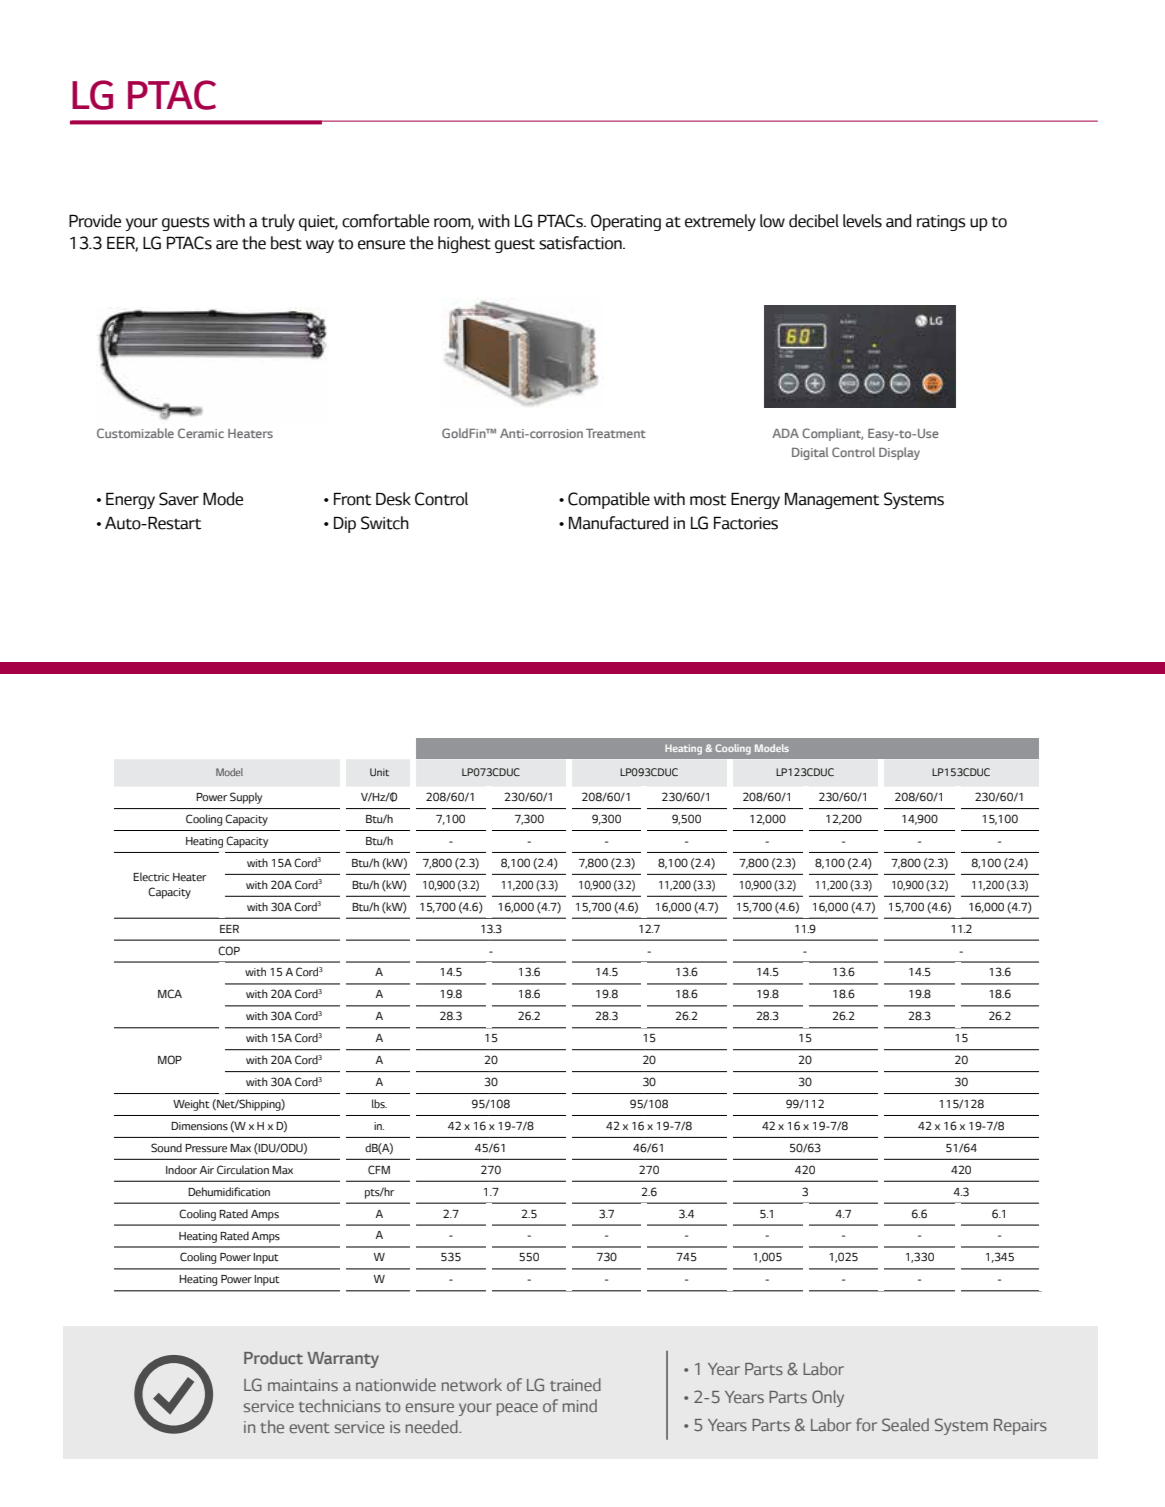  Describe the element at coordinates (899, 221) in the document. I see `and` at that location.
